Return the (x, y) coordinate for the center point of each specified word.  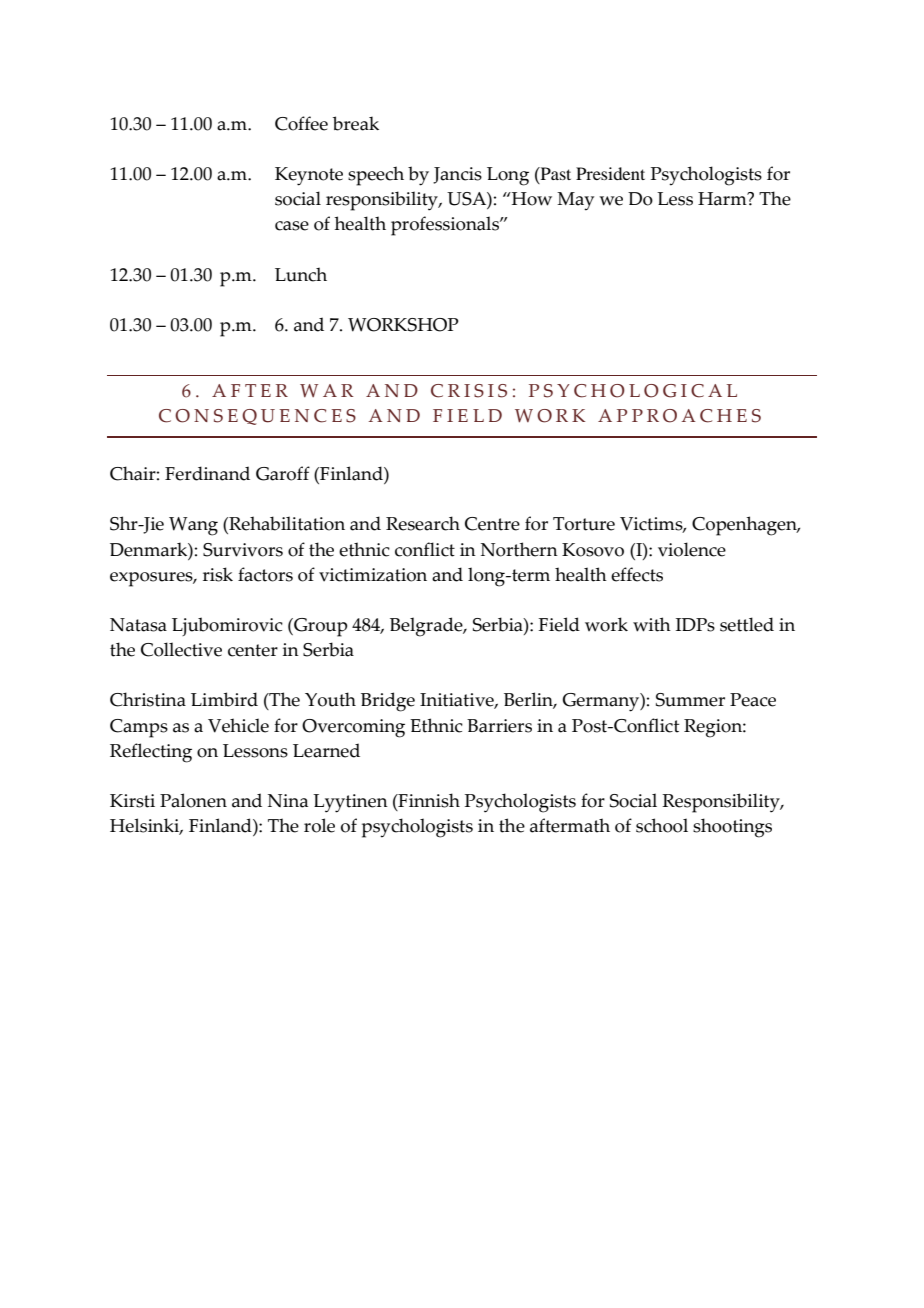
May (575, 201)
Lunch (301, 274)
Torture (584, 524)
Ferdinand (207, 473)
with (652, 624)
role (319, 825)
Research (423, 523)
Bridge (388, 702)
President (610, 173)
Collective (181, 649)
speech (376, 176)
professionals (446, 226)
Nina (288, 801)
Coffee (301, 123)
